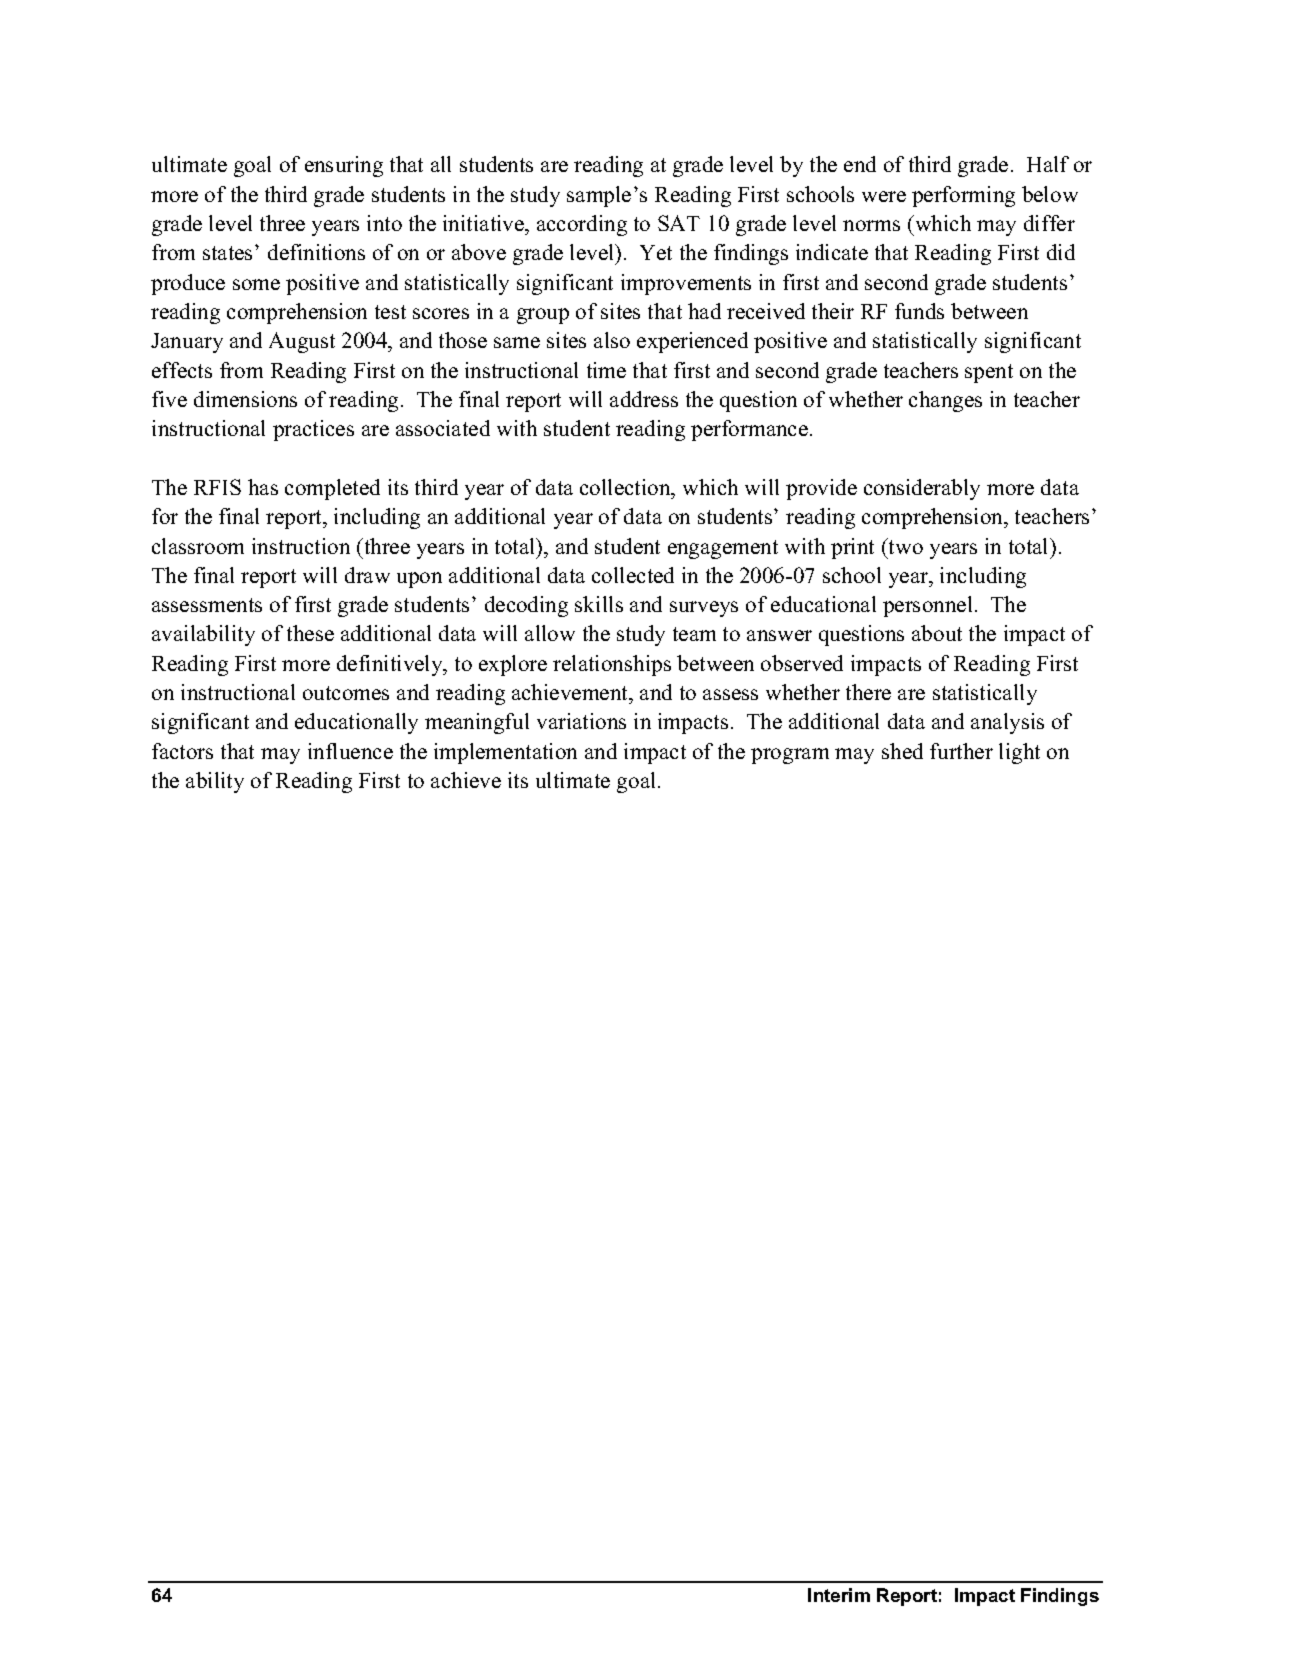 The height and width of the document is (1668, 1289). Describe the element at coordinates (839, 1595) in the document. I see `Interim` at that location.
